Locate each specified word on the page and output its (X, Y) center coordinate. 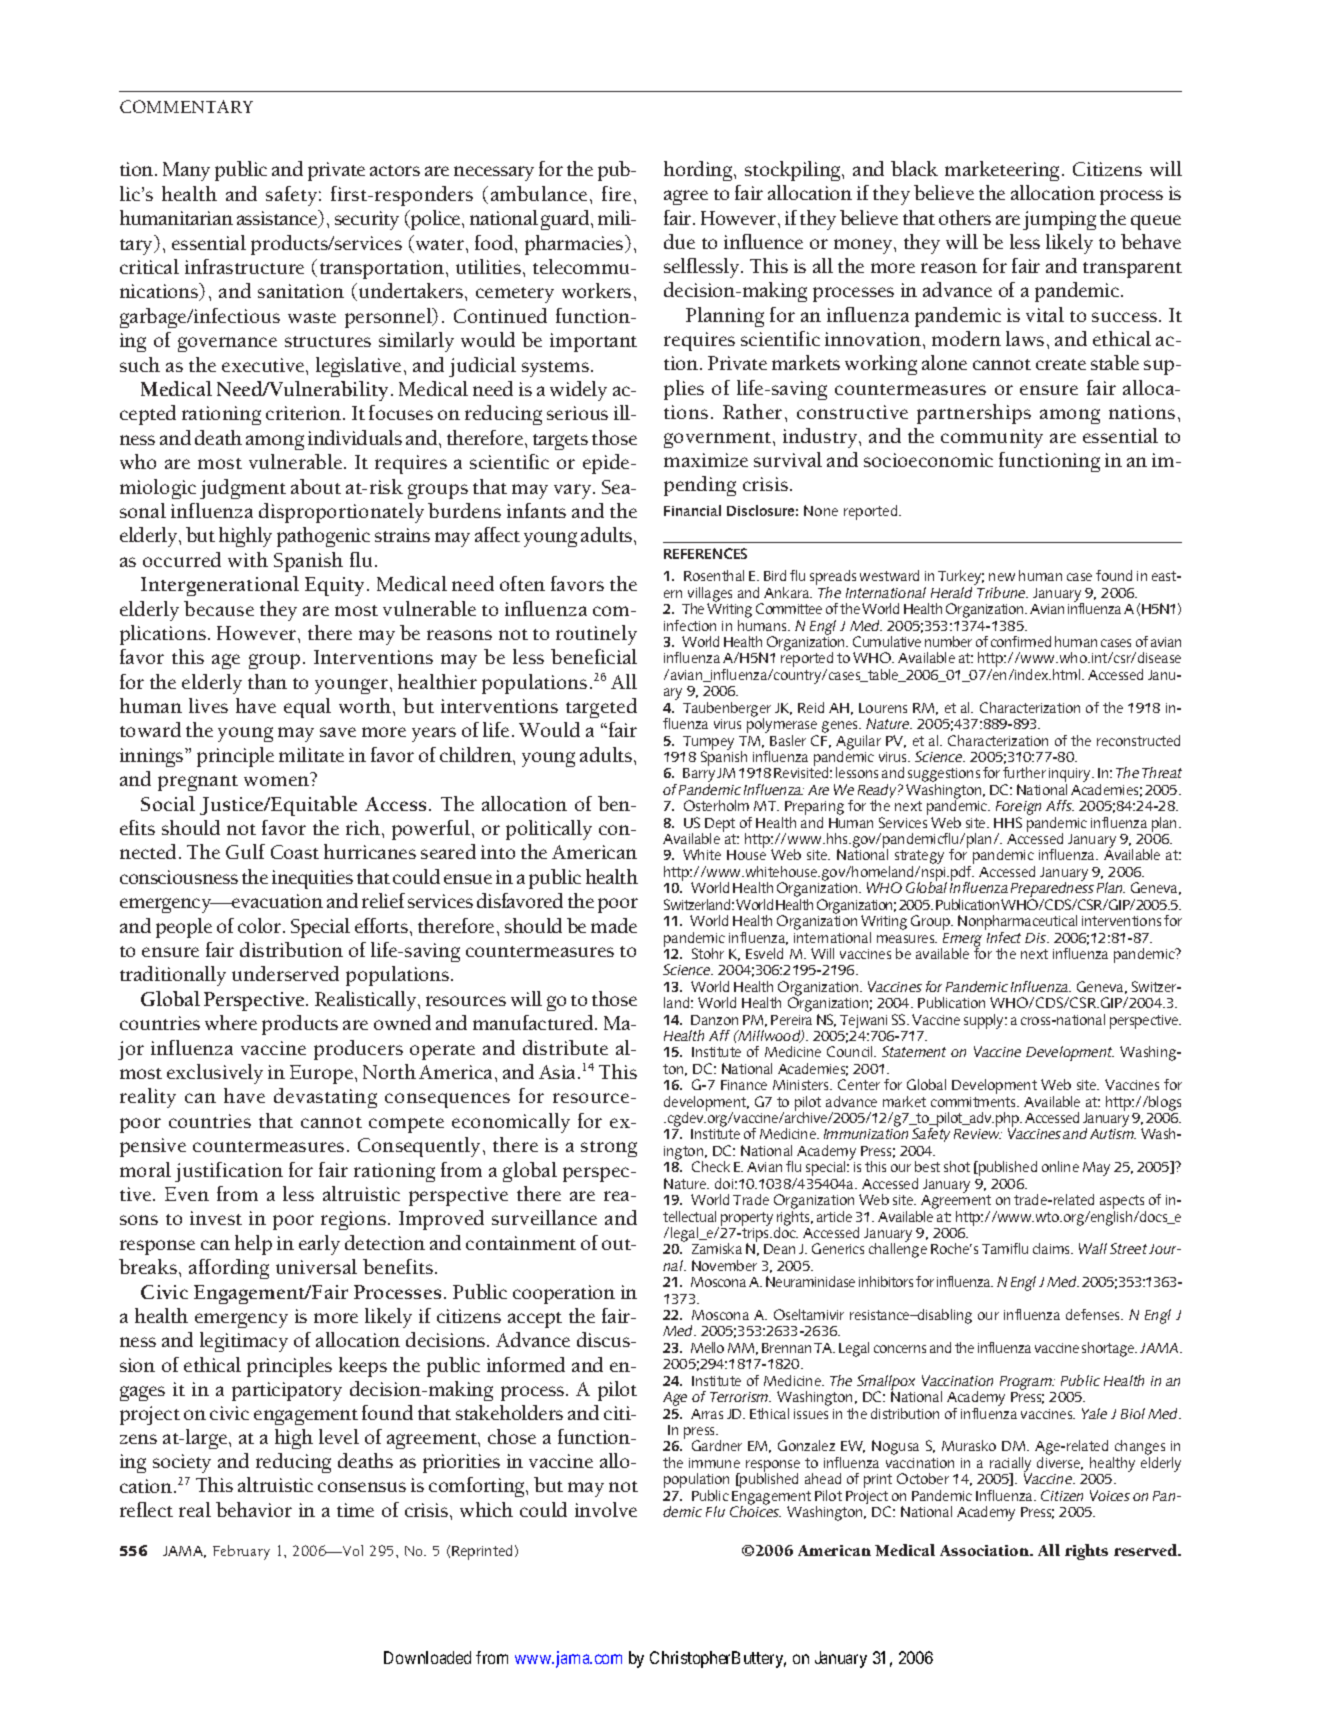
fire (616, 193)
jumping (1059, 220)
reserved (1147, 1550)
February (241, 1552)
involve (606, 1509)
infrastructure (244, 266)
